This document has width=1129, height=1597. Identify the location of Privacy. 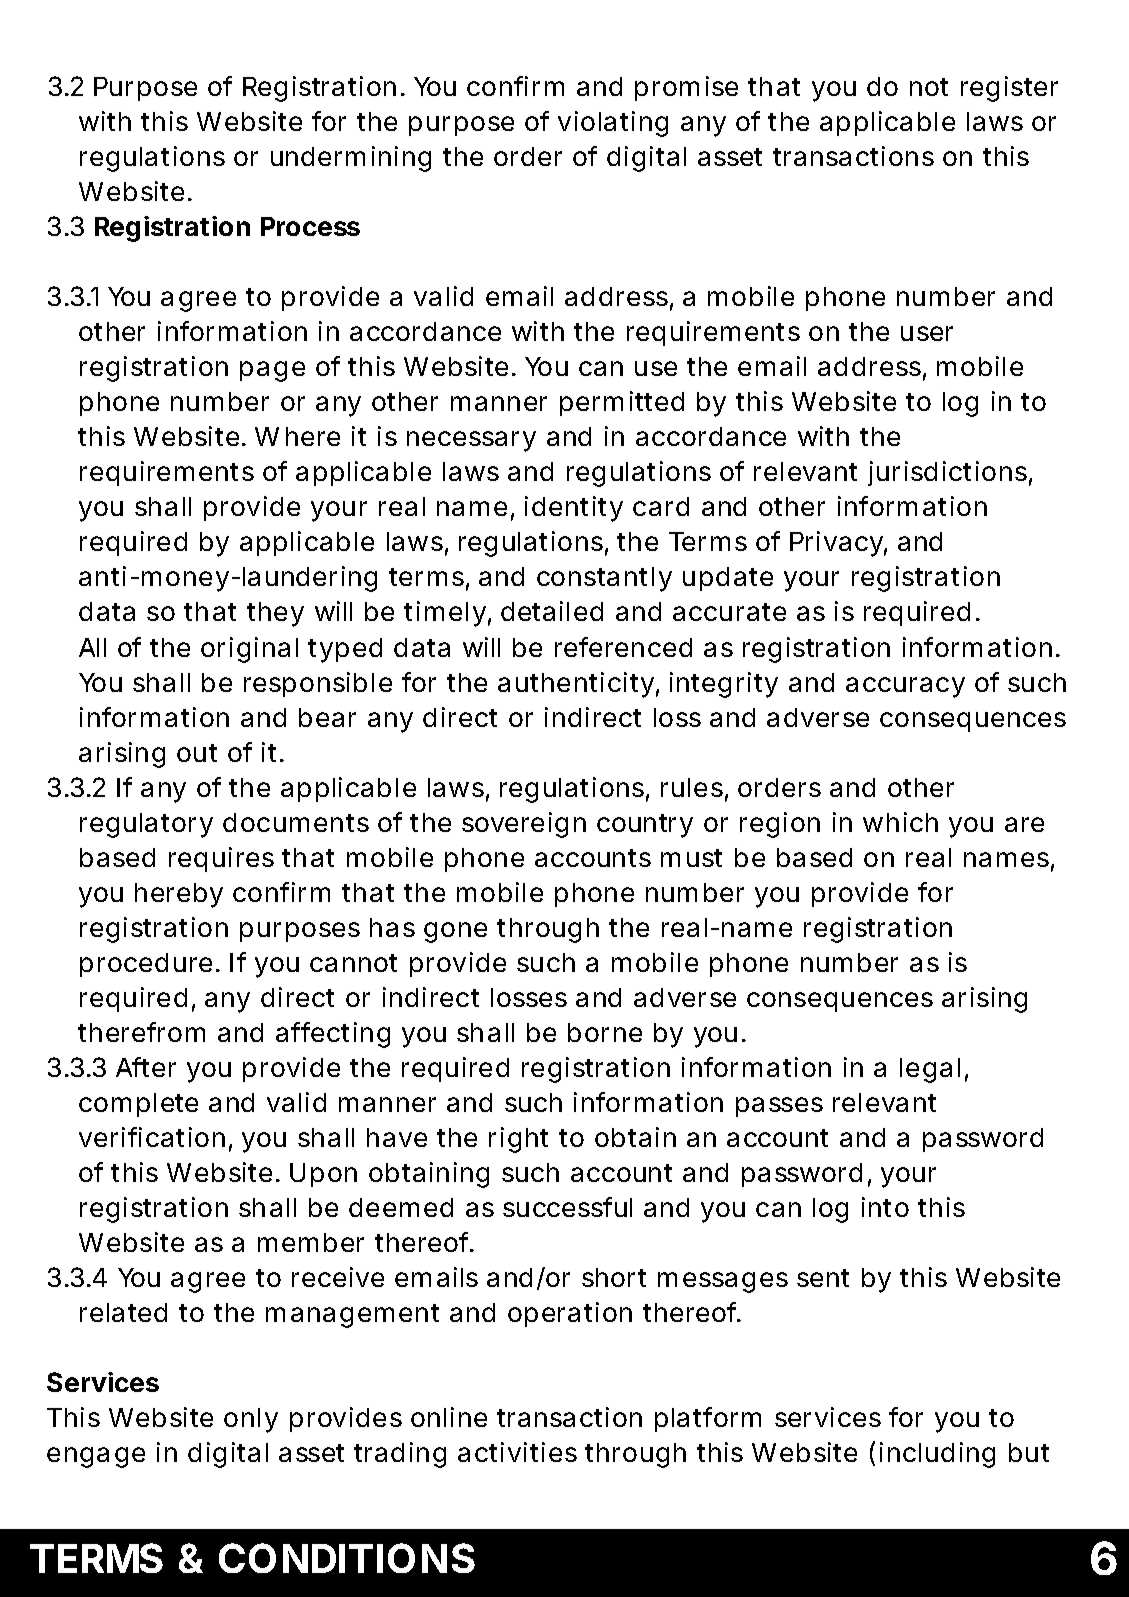
(838, 544).
